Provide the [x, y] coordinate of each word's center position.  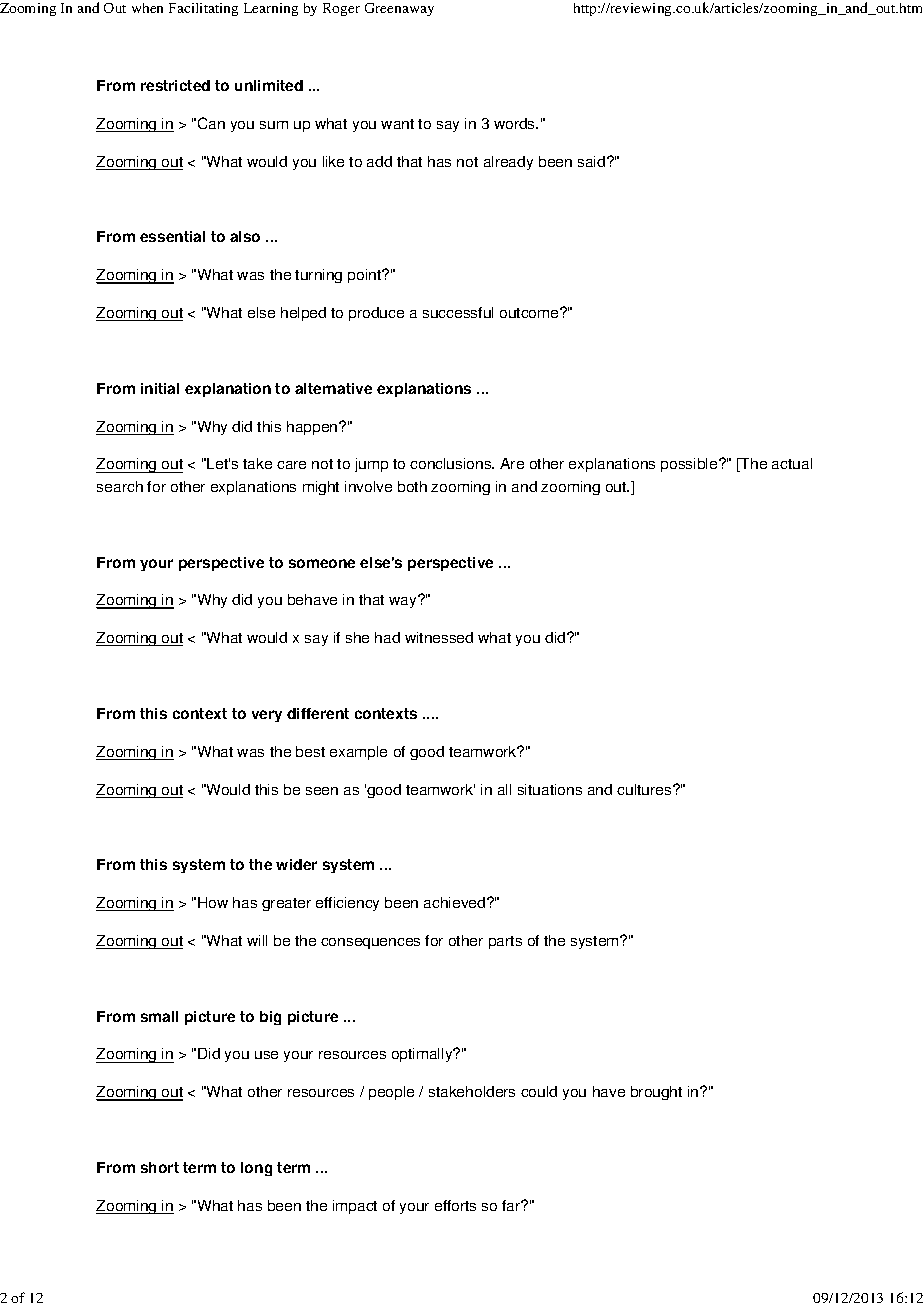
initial [160, 388]
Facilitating [203, 9]
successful [458, 312]
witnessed [439, 637]
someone [322, 563]
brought [656, 1093]
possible [690, 465]
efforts [455, 1205]
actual [792, 463]
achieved [456, 902]
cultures [645, 789]
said [591, 161]
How [213, 902]
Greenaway [399, 9]
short [160, 1167]
